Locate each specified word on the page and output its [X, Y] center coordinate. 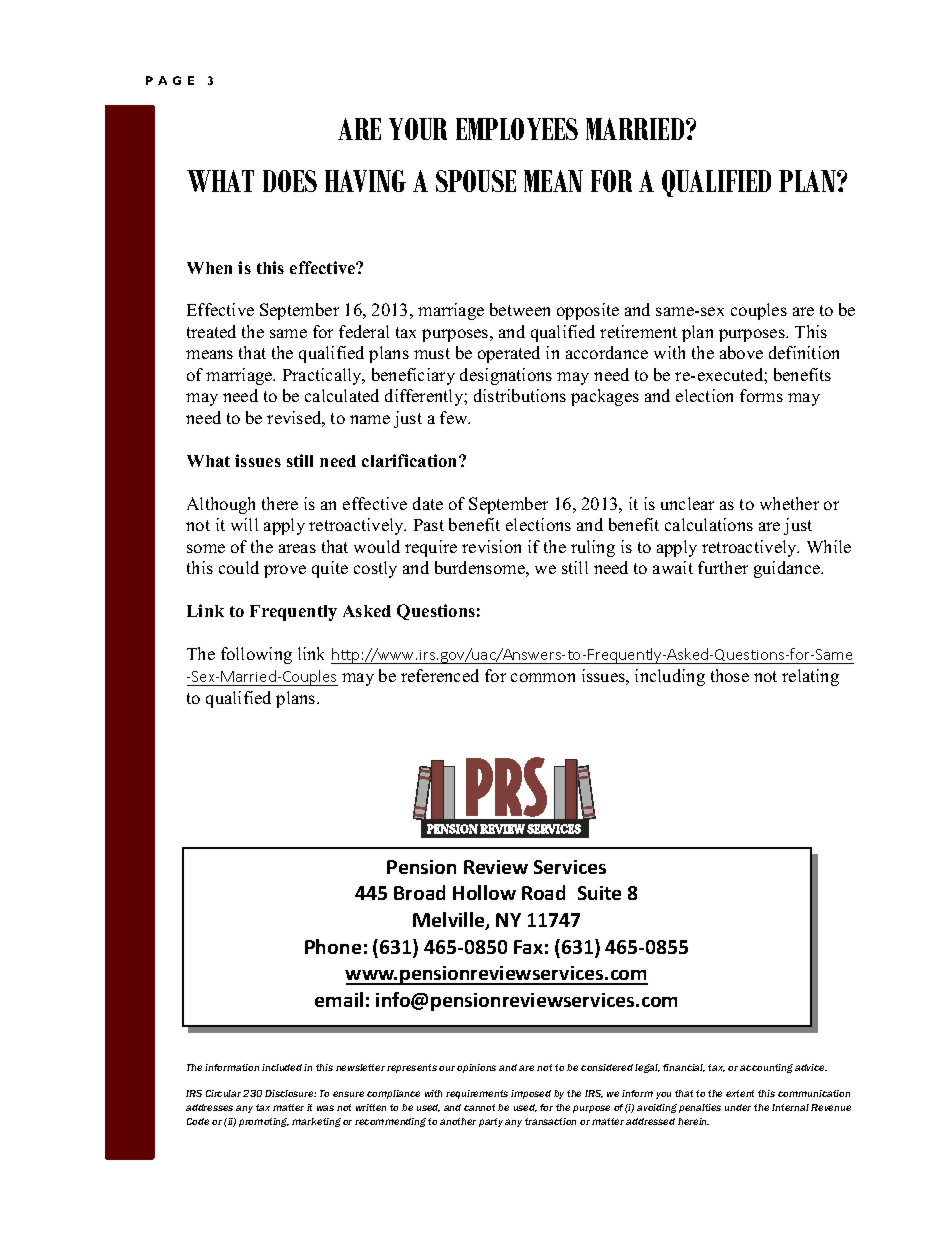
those [730, 675]
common [543, 677]
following [256, 655]
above [741, 352]
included [282, 1067]
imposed [531, 1094]
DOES [290, 181]
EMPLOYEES [517, 129]
